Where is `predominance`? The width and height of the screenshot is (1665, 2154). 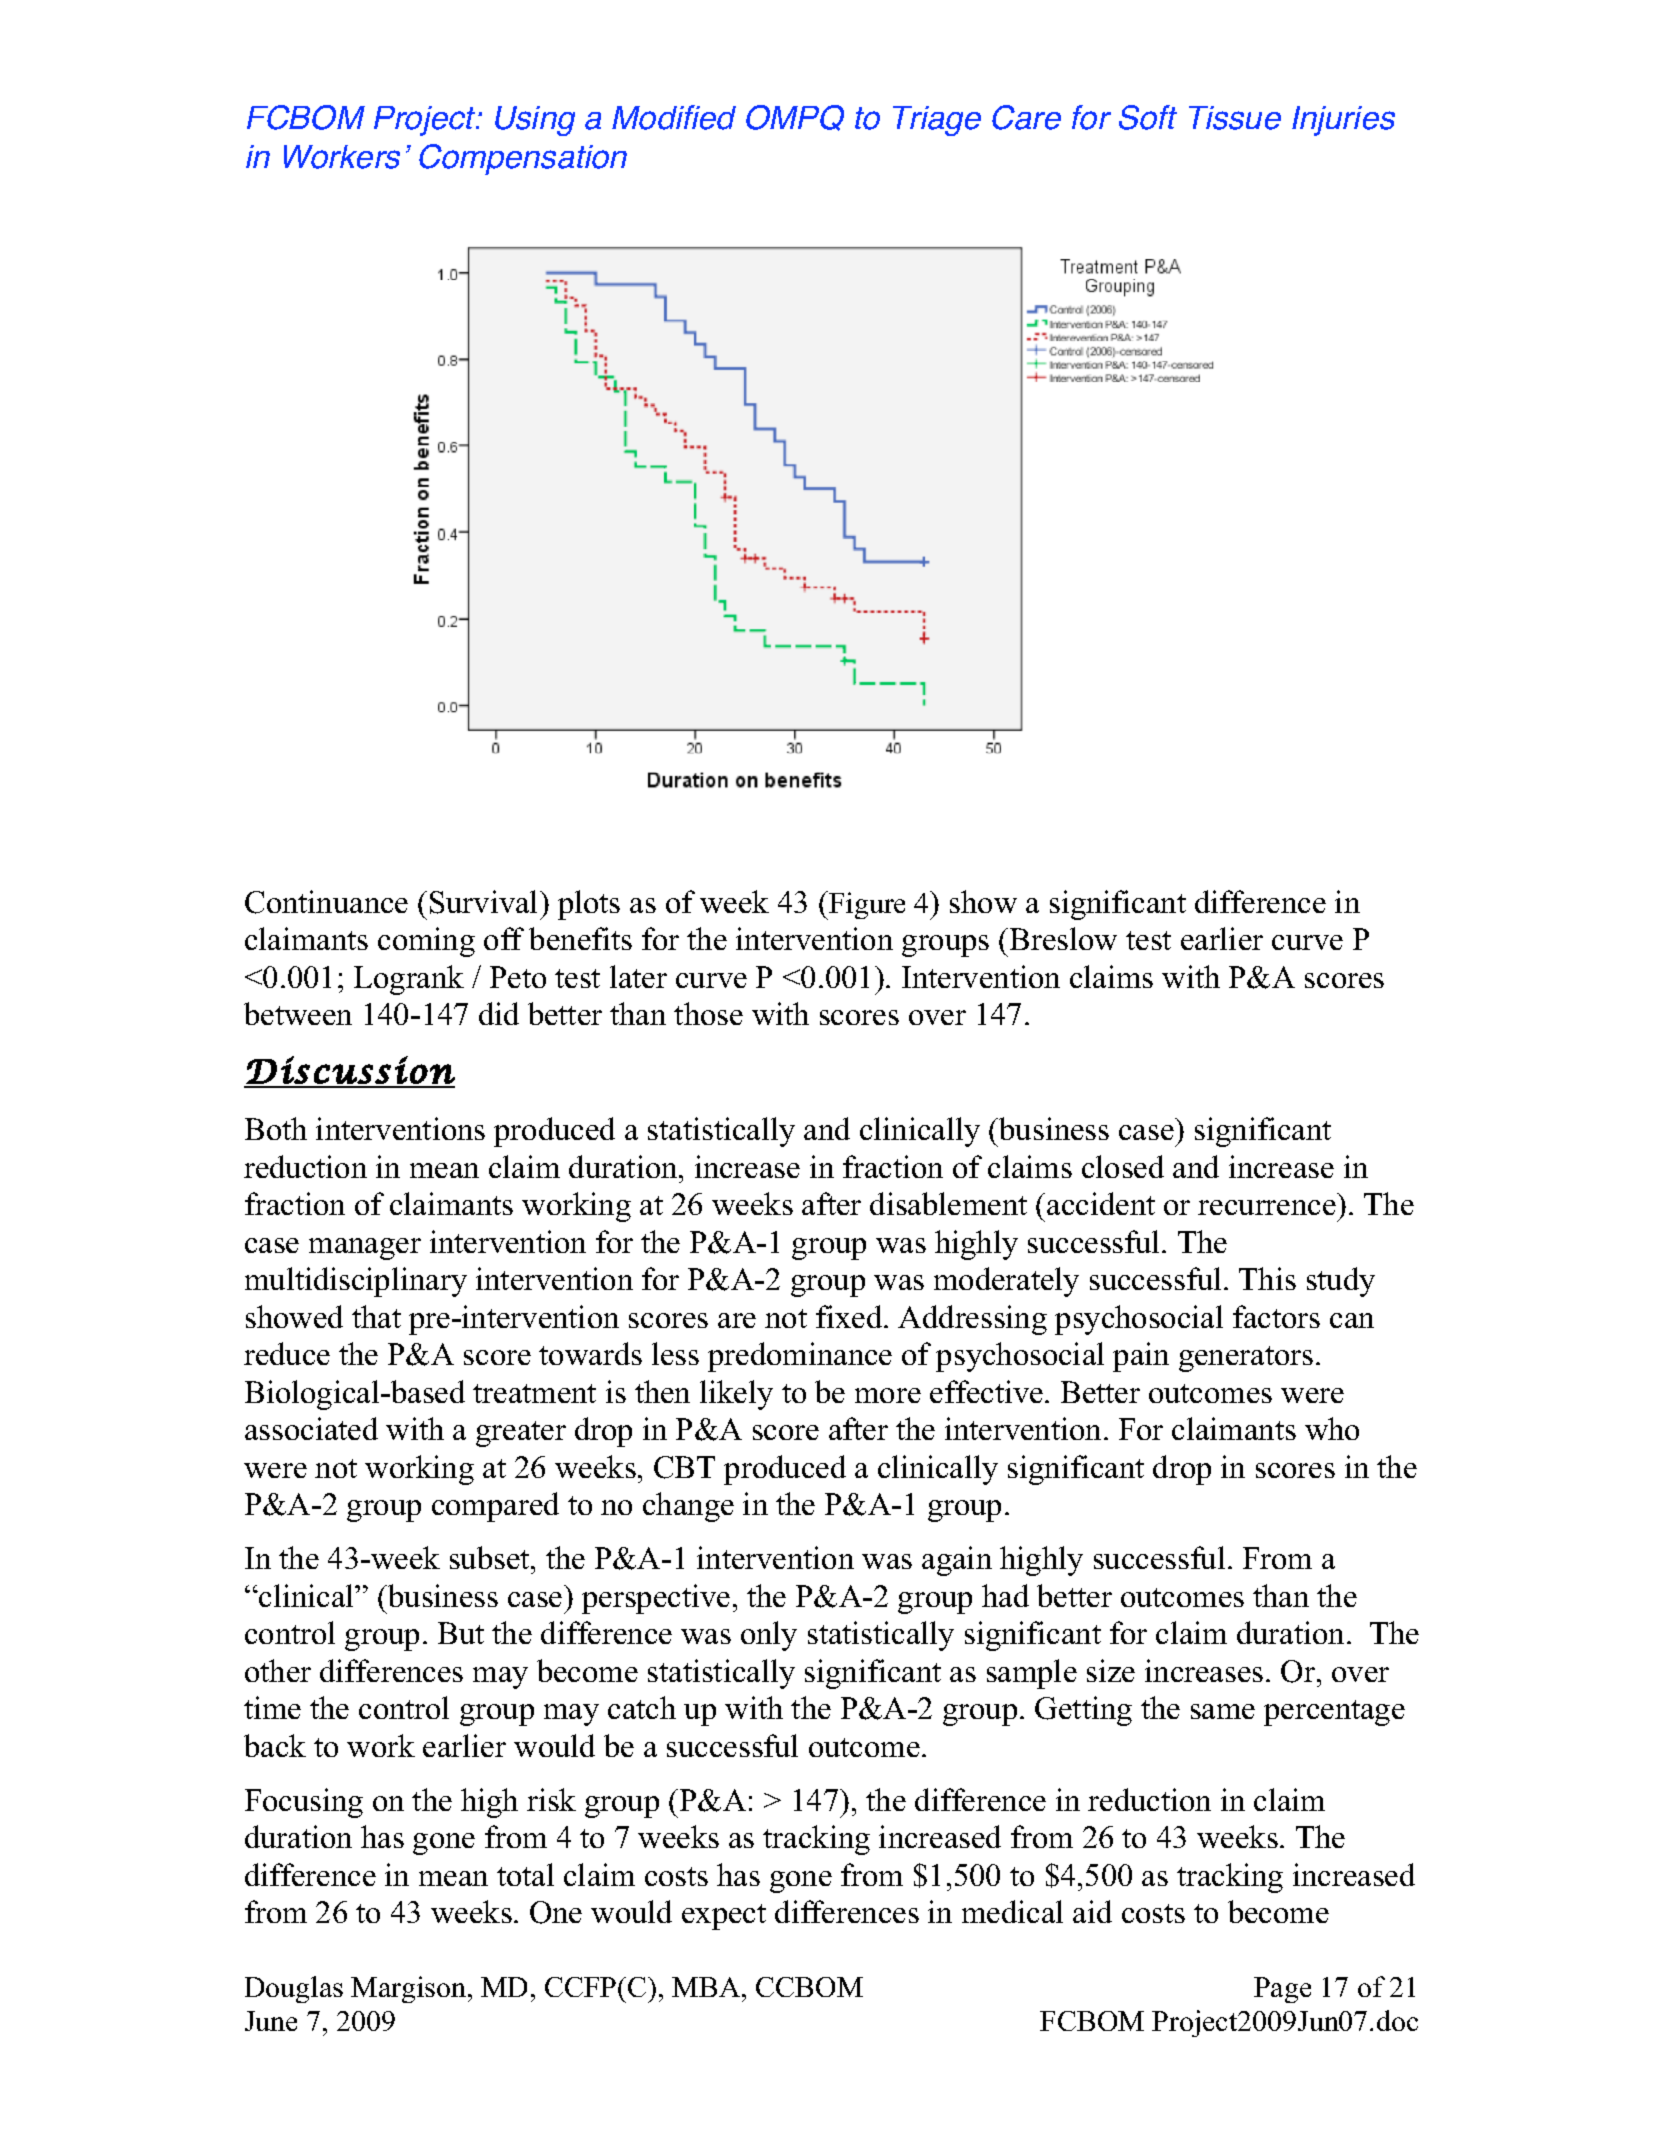 predominance is located at coordinates (800, 1357).
